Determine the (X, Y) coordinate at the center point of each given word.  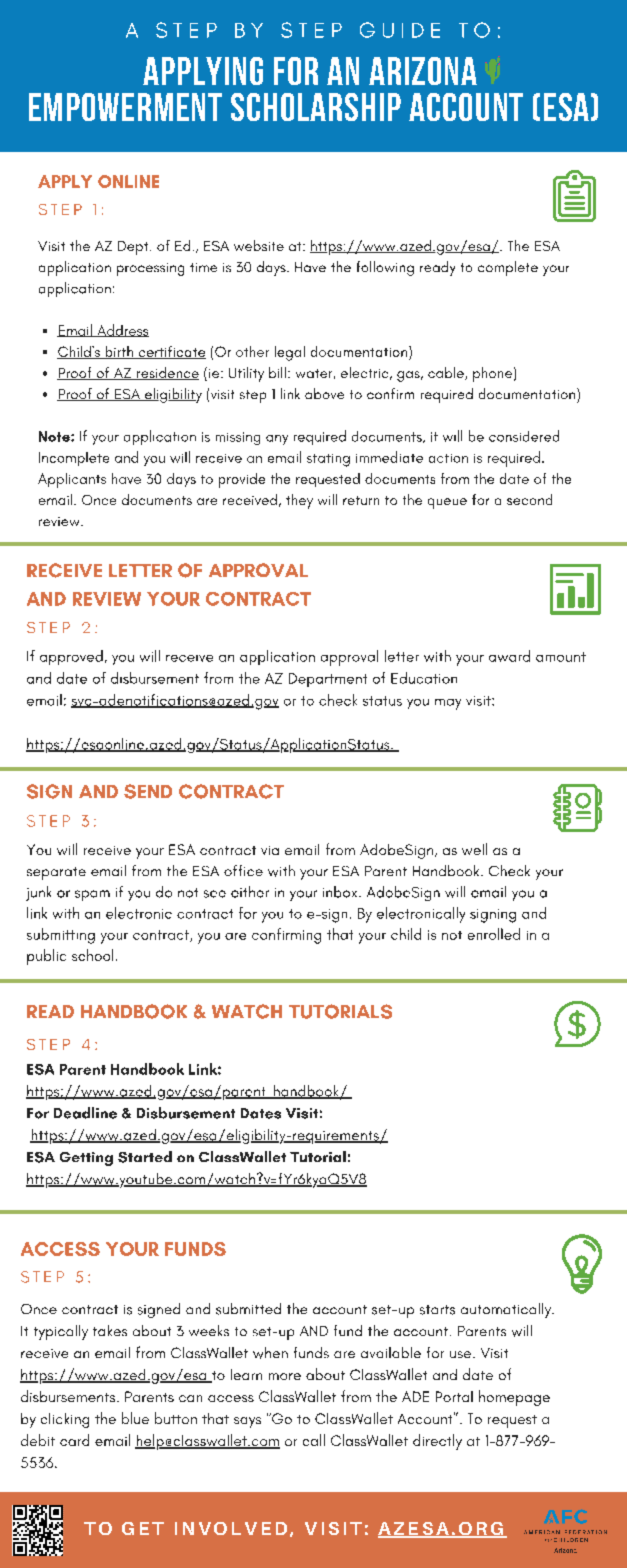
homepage (514, 1398)
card (74, 1440)
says (247, 1422)
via (270, 850)
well (474, 849)
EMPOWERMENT (125, 107)
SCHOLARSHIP (316, 107)
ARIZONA (423, 71)
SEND (148, 791)
